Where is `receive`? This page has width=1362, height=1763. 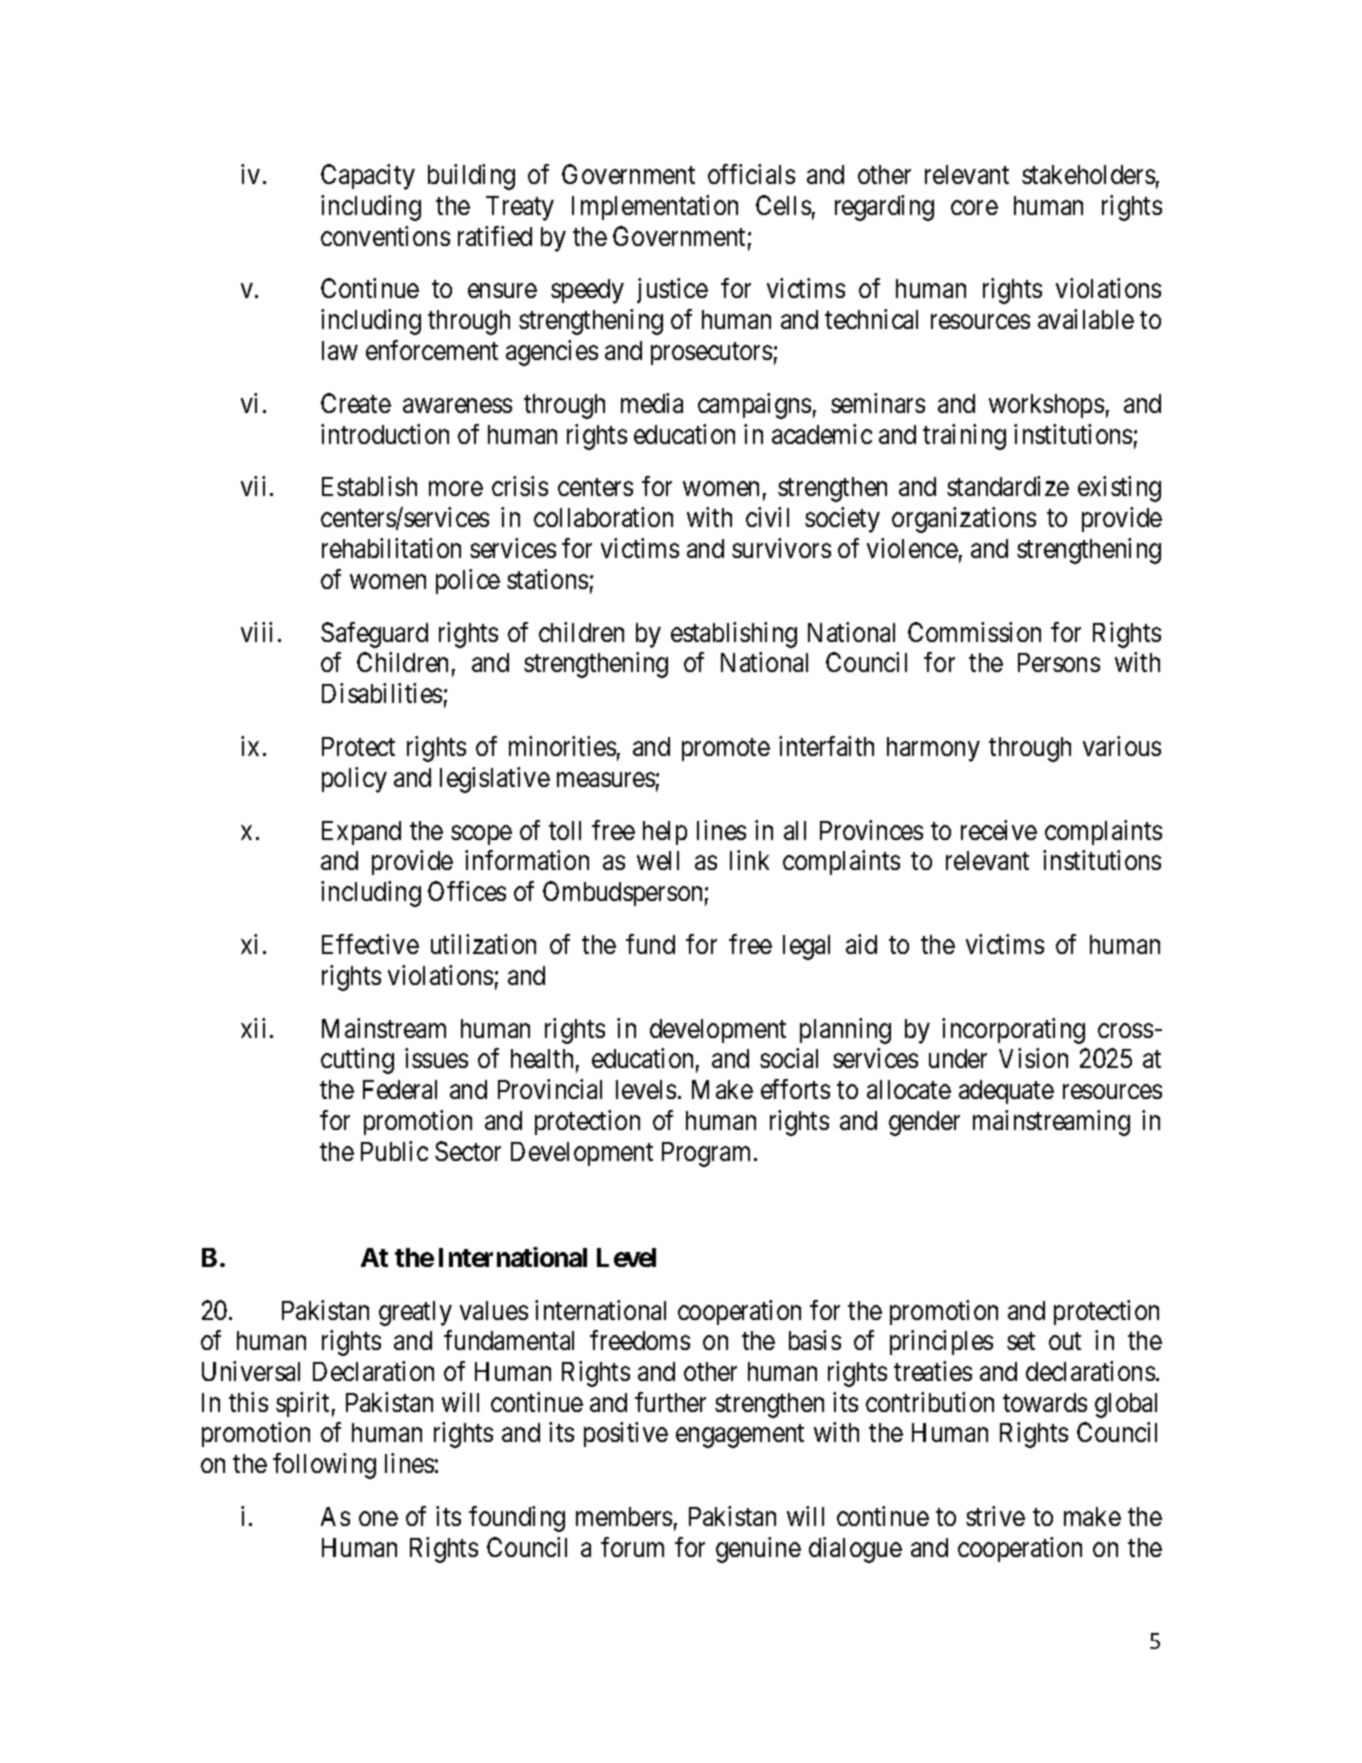
receive is located at coordinates (999, 830).
